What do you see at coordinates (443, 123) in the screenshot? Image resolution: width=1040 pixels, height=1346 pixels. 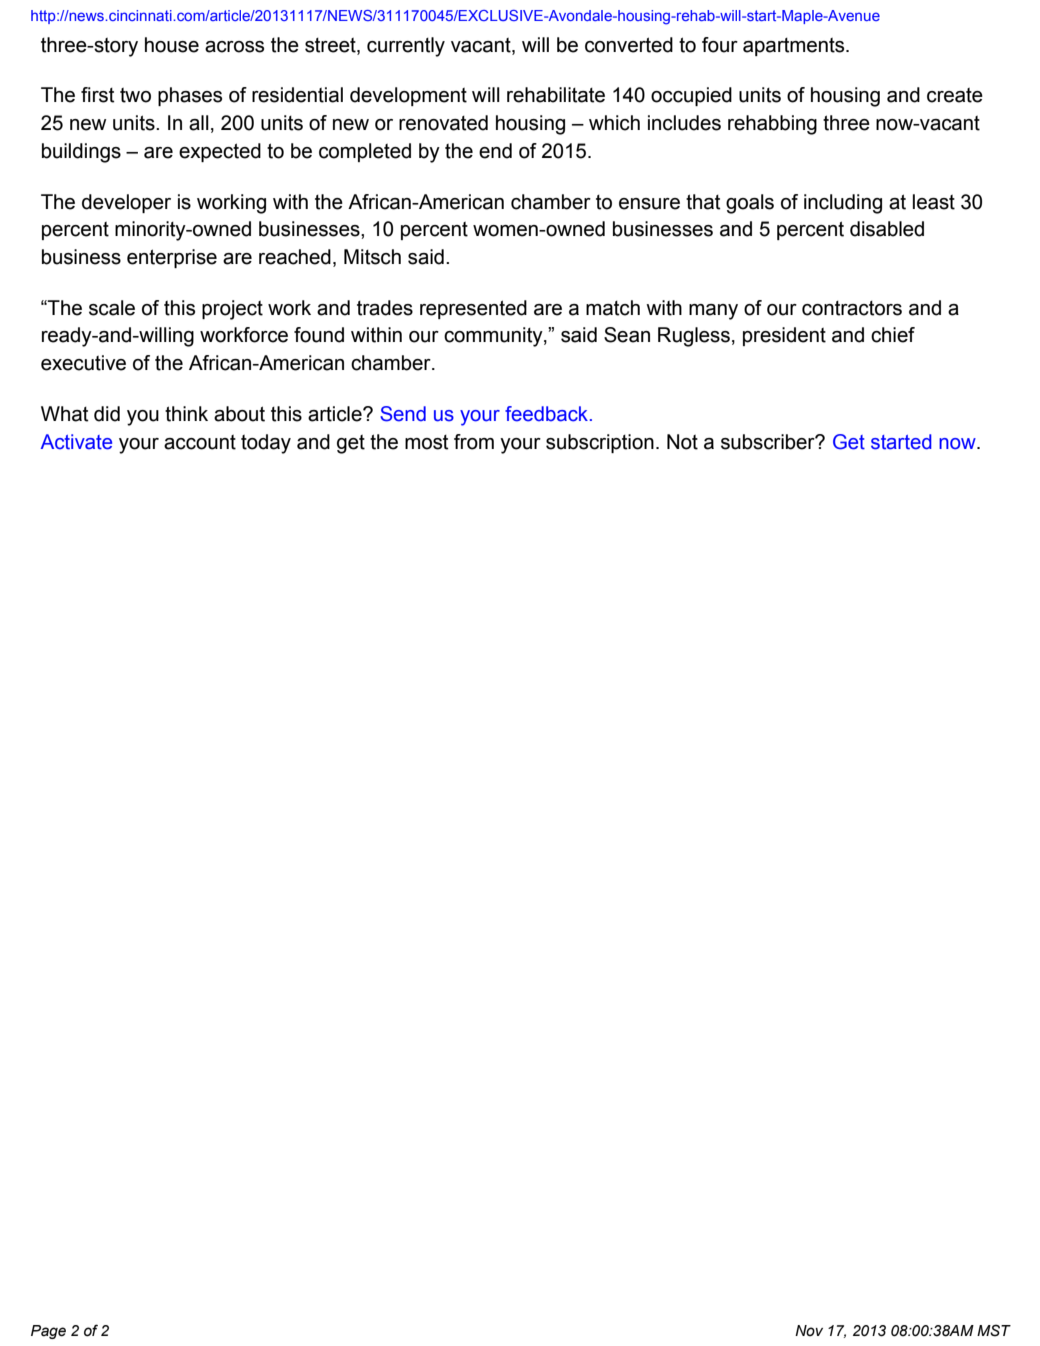 I see `renovated` at bounding box center [443, 123].
